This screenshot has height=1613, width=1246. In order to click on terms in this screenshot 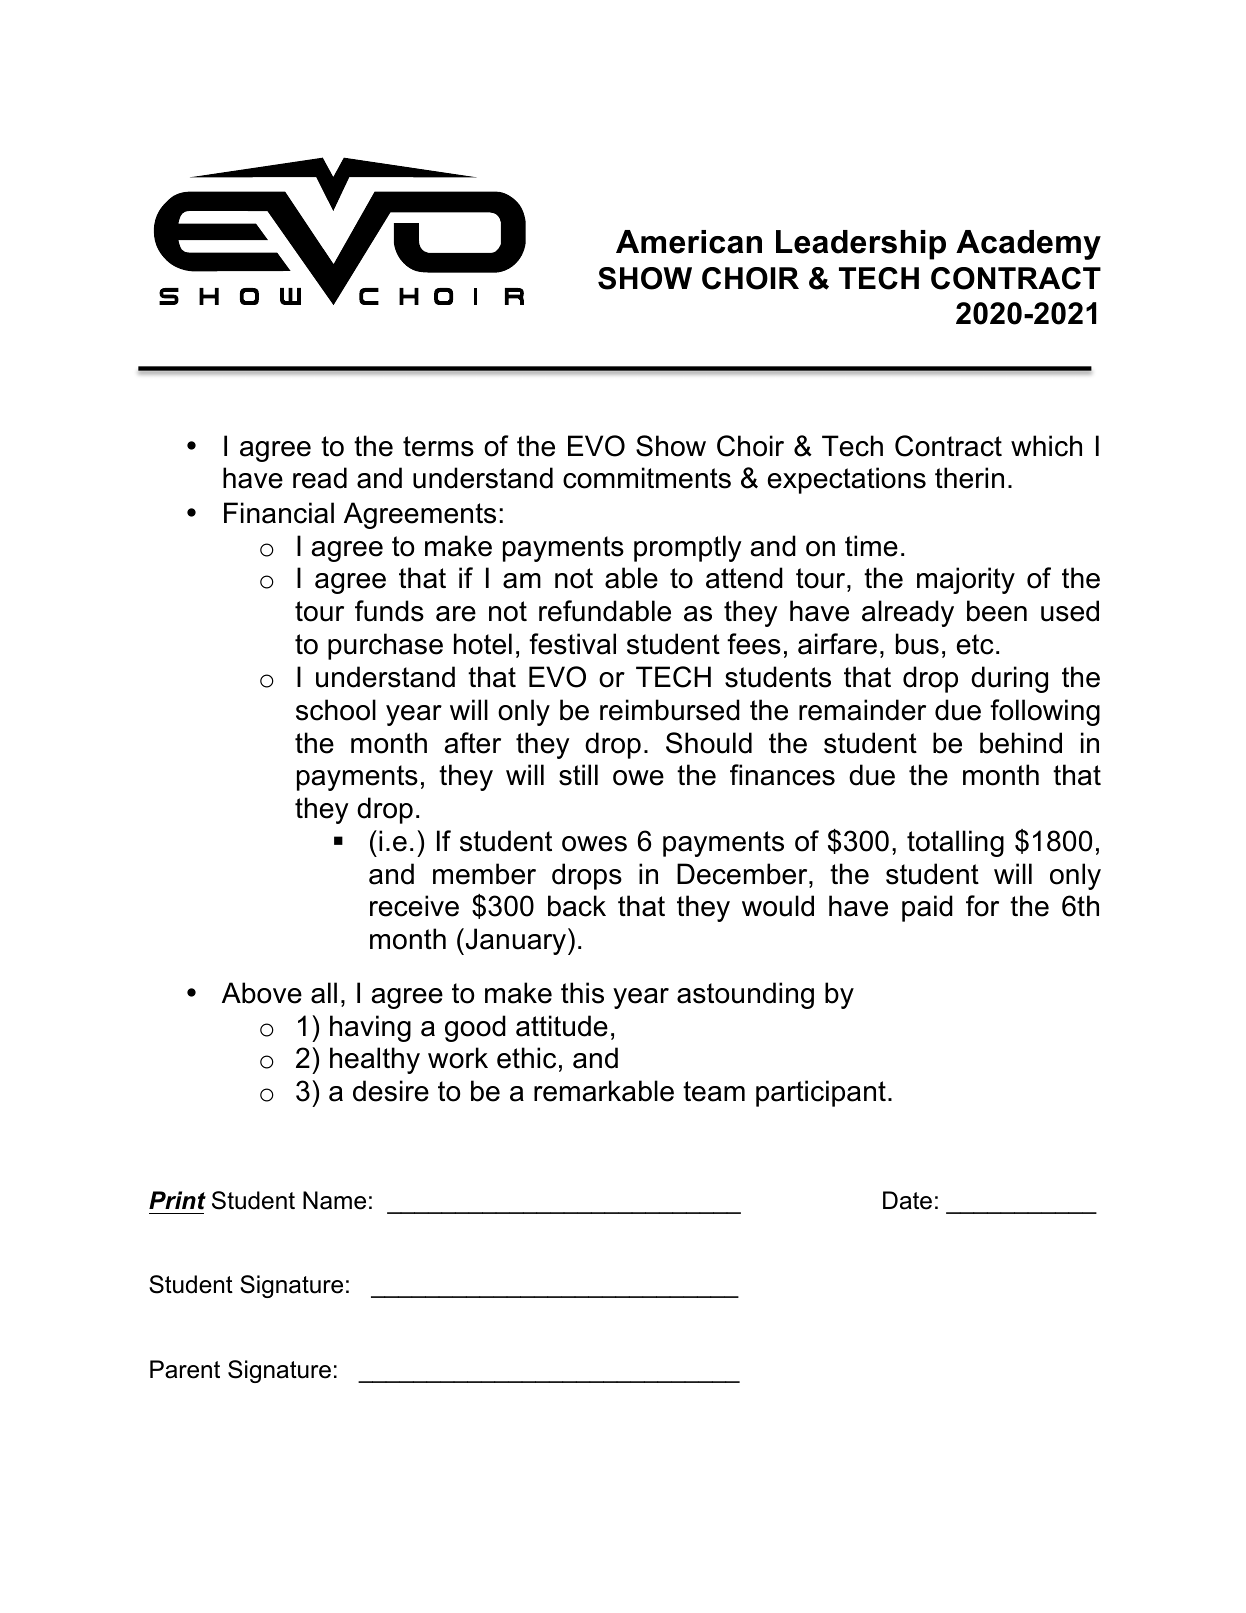, I will do `click(438, 446)`.
